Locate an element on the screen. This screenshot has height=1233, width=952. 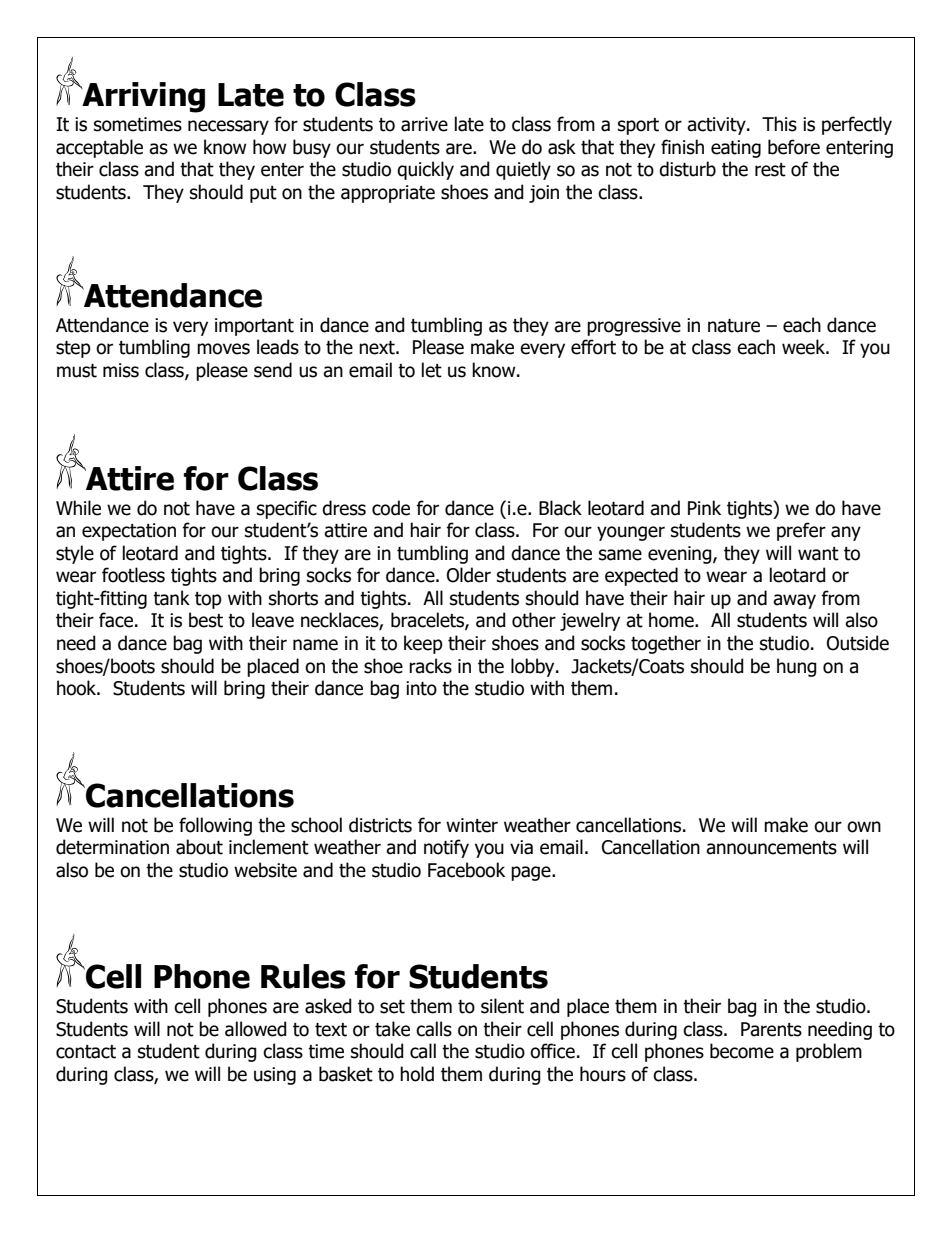
arrive is located at coordinates (424, 124).
